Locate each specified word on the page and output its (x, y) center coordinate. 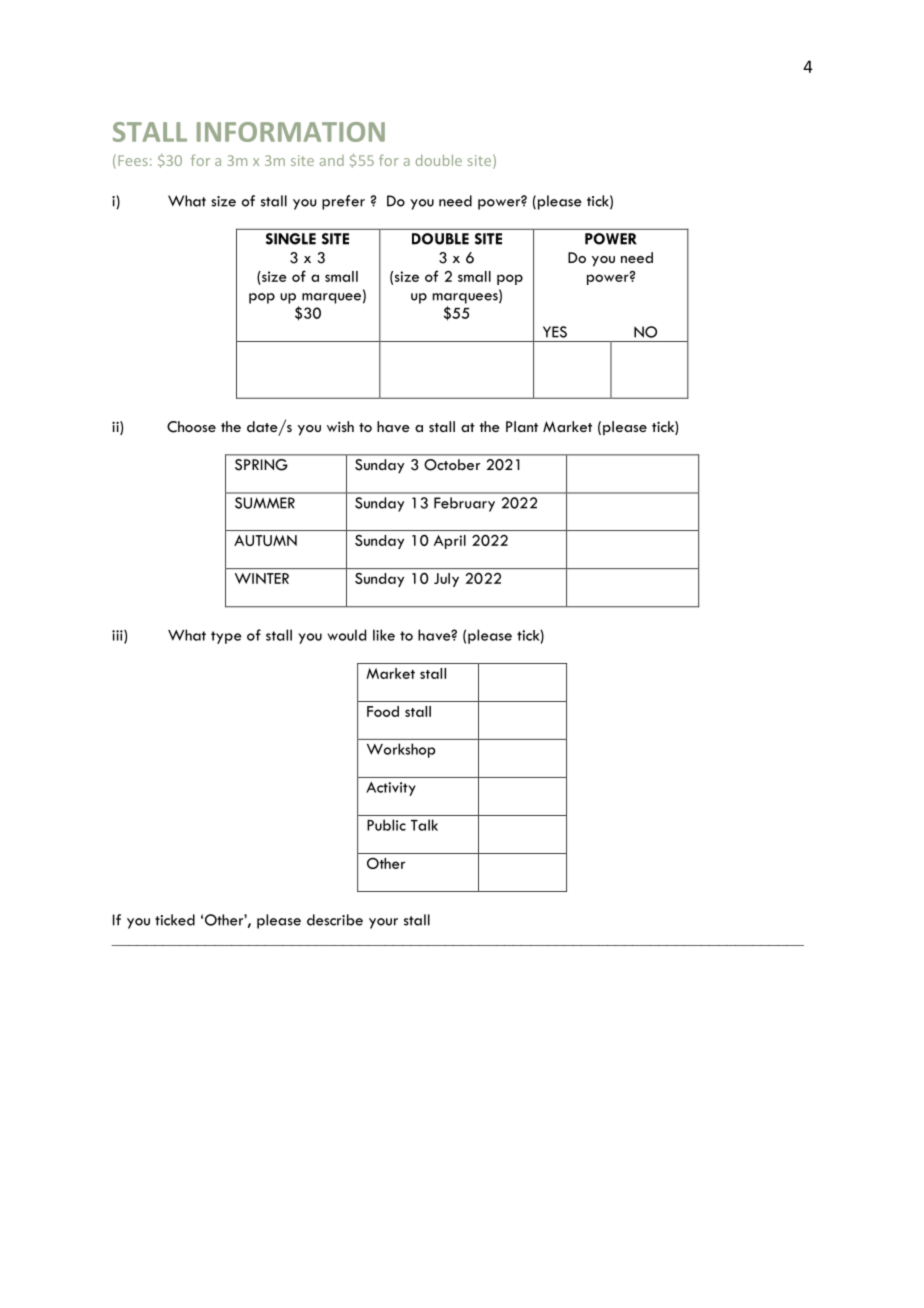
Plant (522, 426)
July (446, 580)
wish (340, 426)
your (383, 923)
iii (118, 636)
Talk (424, 825)
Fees (133, 160)
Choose (191, 427)
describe (335, 920)
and (332, 160)
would (347, 635)
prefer (343, 202)
